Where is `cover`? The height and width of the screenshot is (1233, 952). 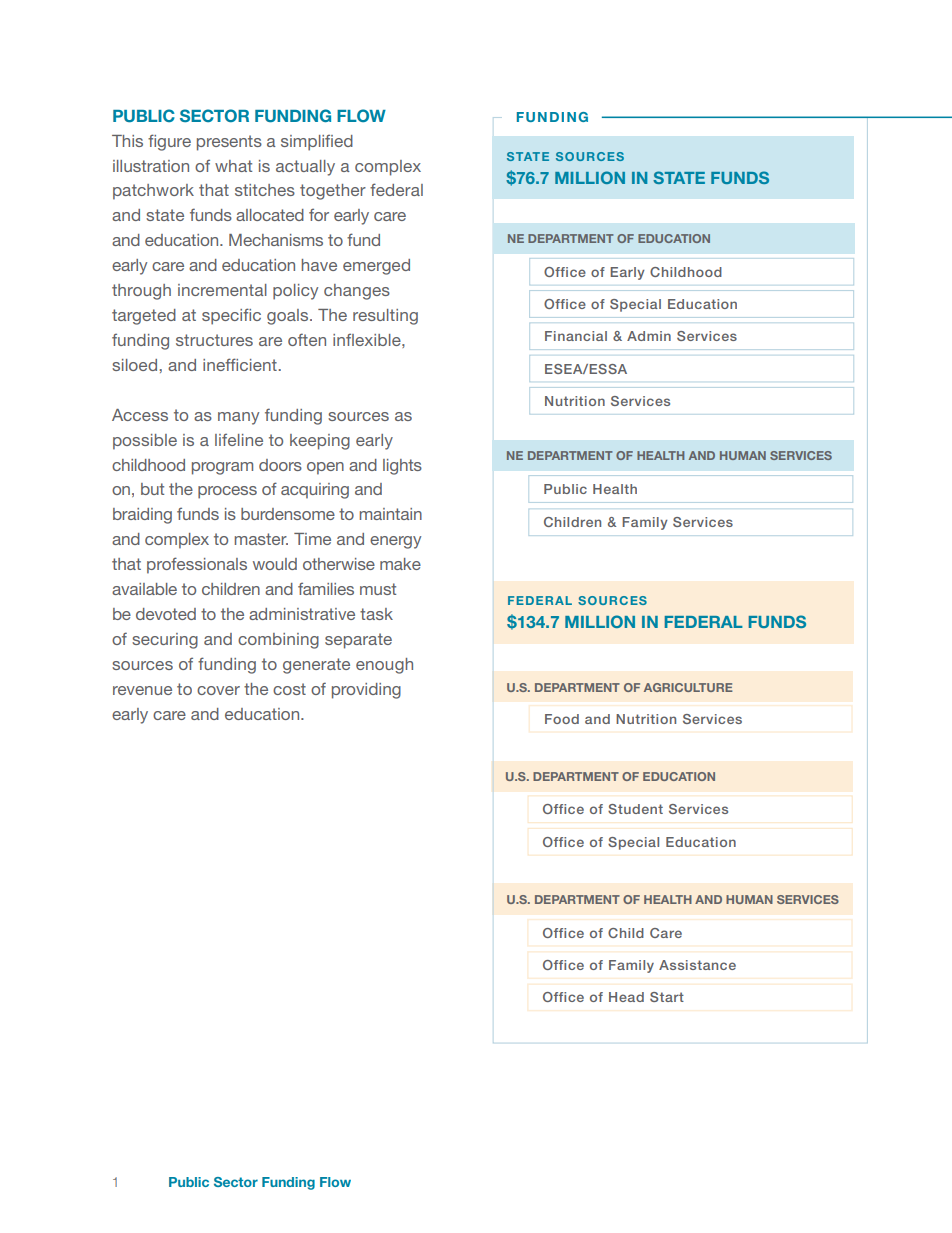 cover is located at coordinates (218, 690).
